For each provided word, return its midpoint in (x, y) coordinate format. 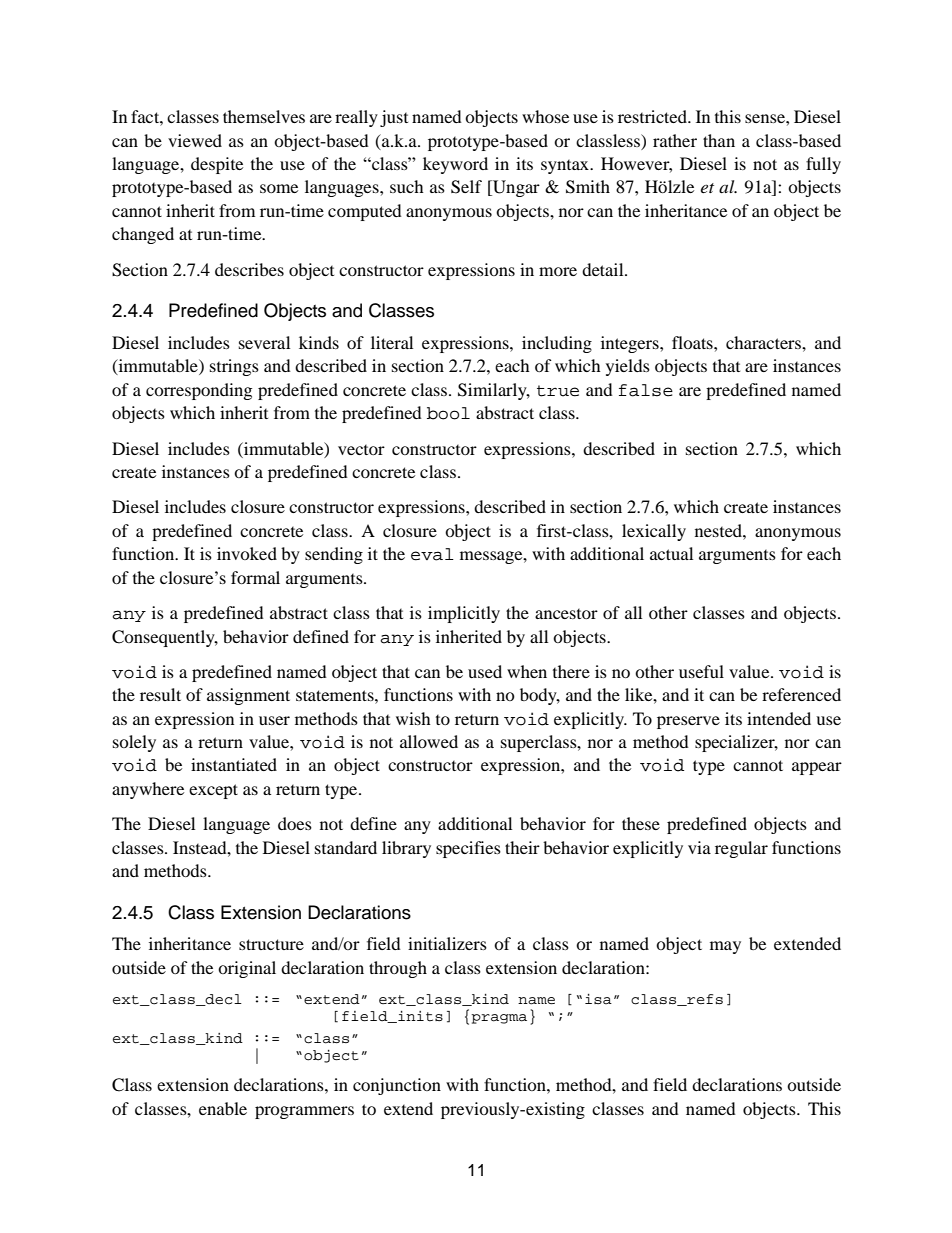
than (719, 140)
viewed (195, 140)
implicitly (464, 614)
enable (223, 1108)
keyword (455, 165)
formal (255, 577)
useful (701, 671)
